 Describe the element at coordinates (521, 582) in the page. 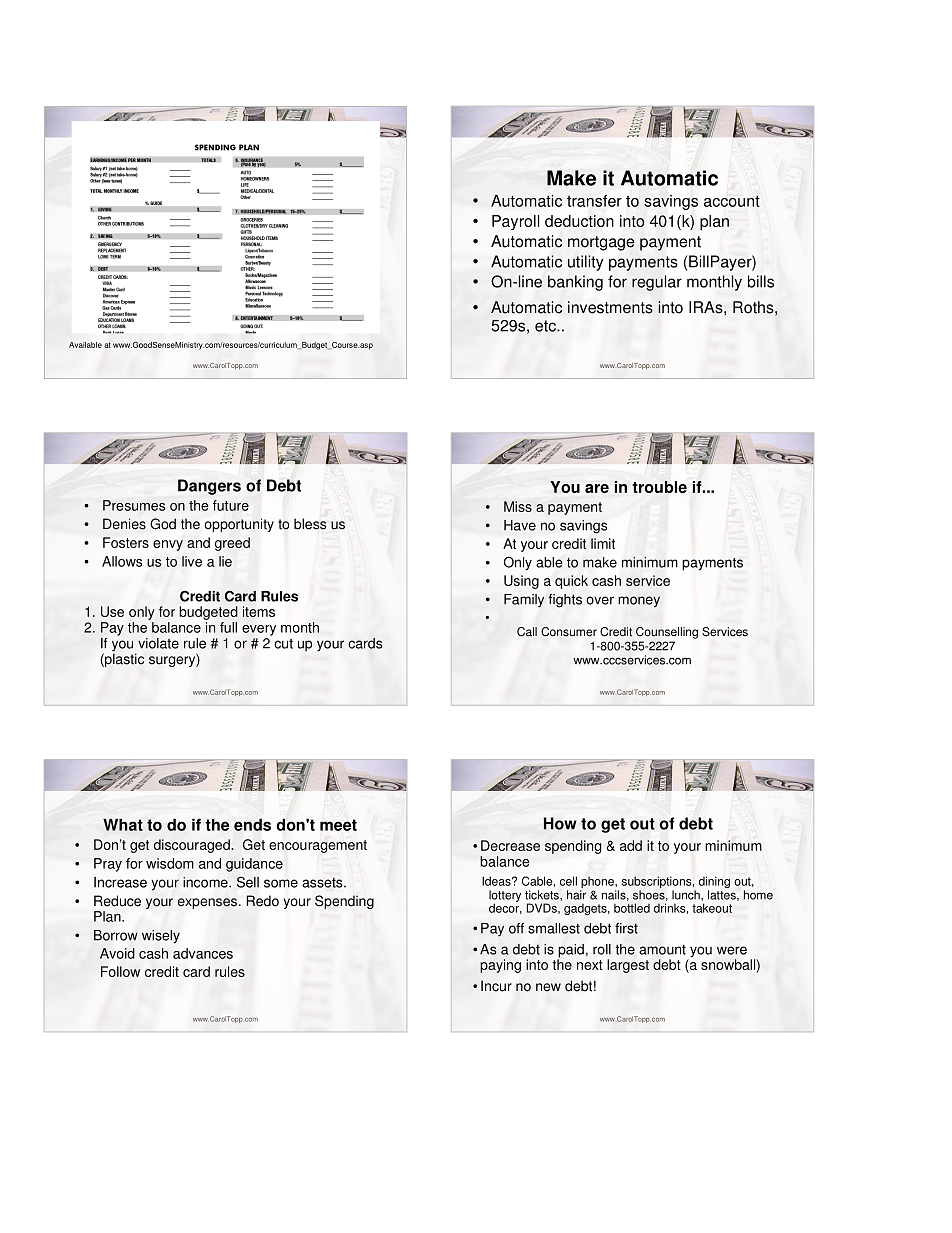

I see `Using` at that location.
